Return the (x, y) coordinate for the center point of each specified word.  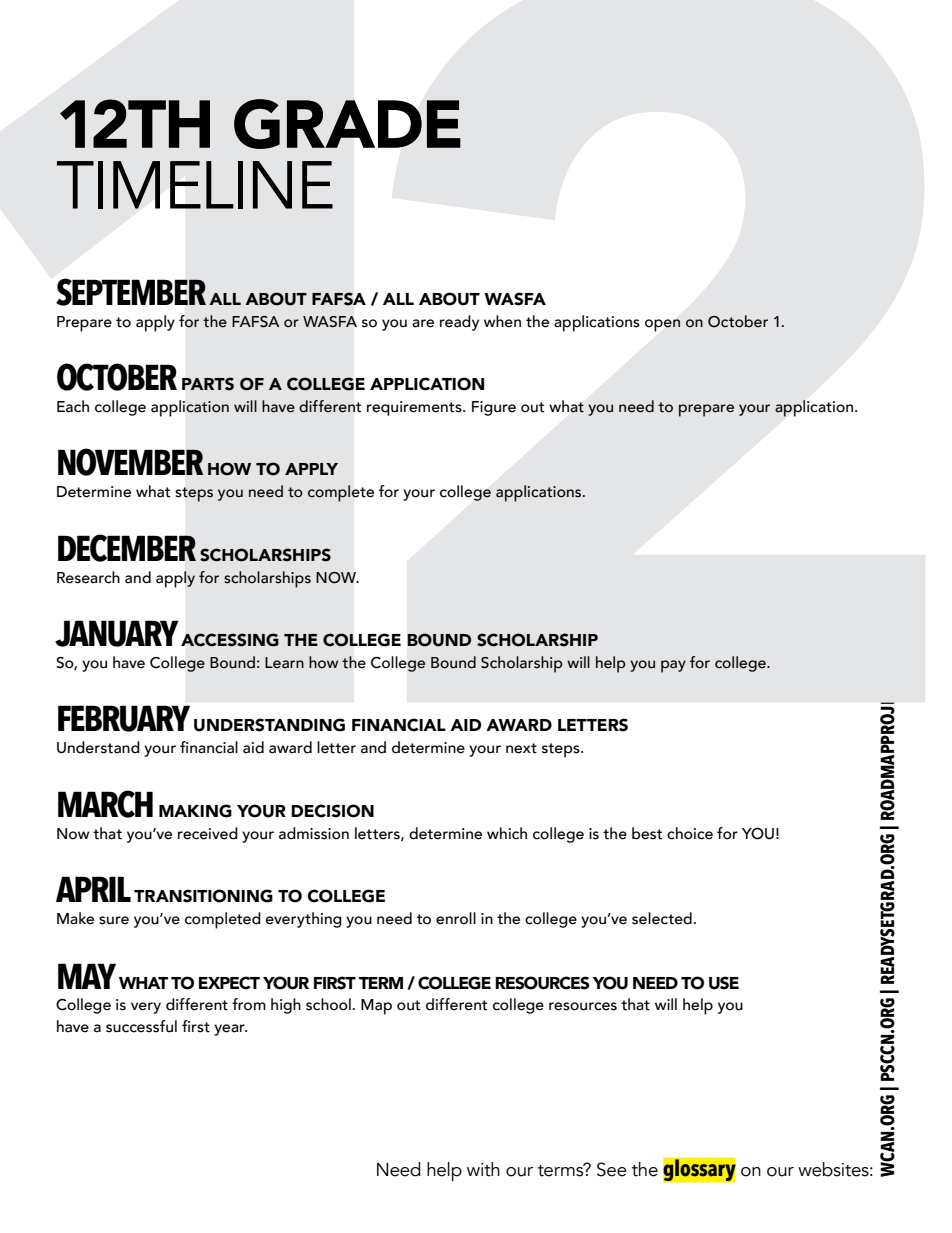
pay (673, 666)
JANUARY (117, 633)
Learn (284, 663)
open (663, 325)
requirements (415, 408)
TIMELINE (195, 185)
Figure (494, 408)
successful (141, 1026)
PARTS (208, 384)
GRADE (347, 124)
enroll (456, 918)
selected (662, 918)
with (483, 1169)
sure (114, 920)
